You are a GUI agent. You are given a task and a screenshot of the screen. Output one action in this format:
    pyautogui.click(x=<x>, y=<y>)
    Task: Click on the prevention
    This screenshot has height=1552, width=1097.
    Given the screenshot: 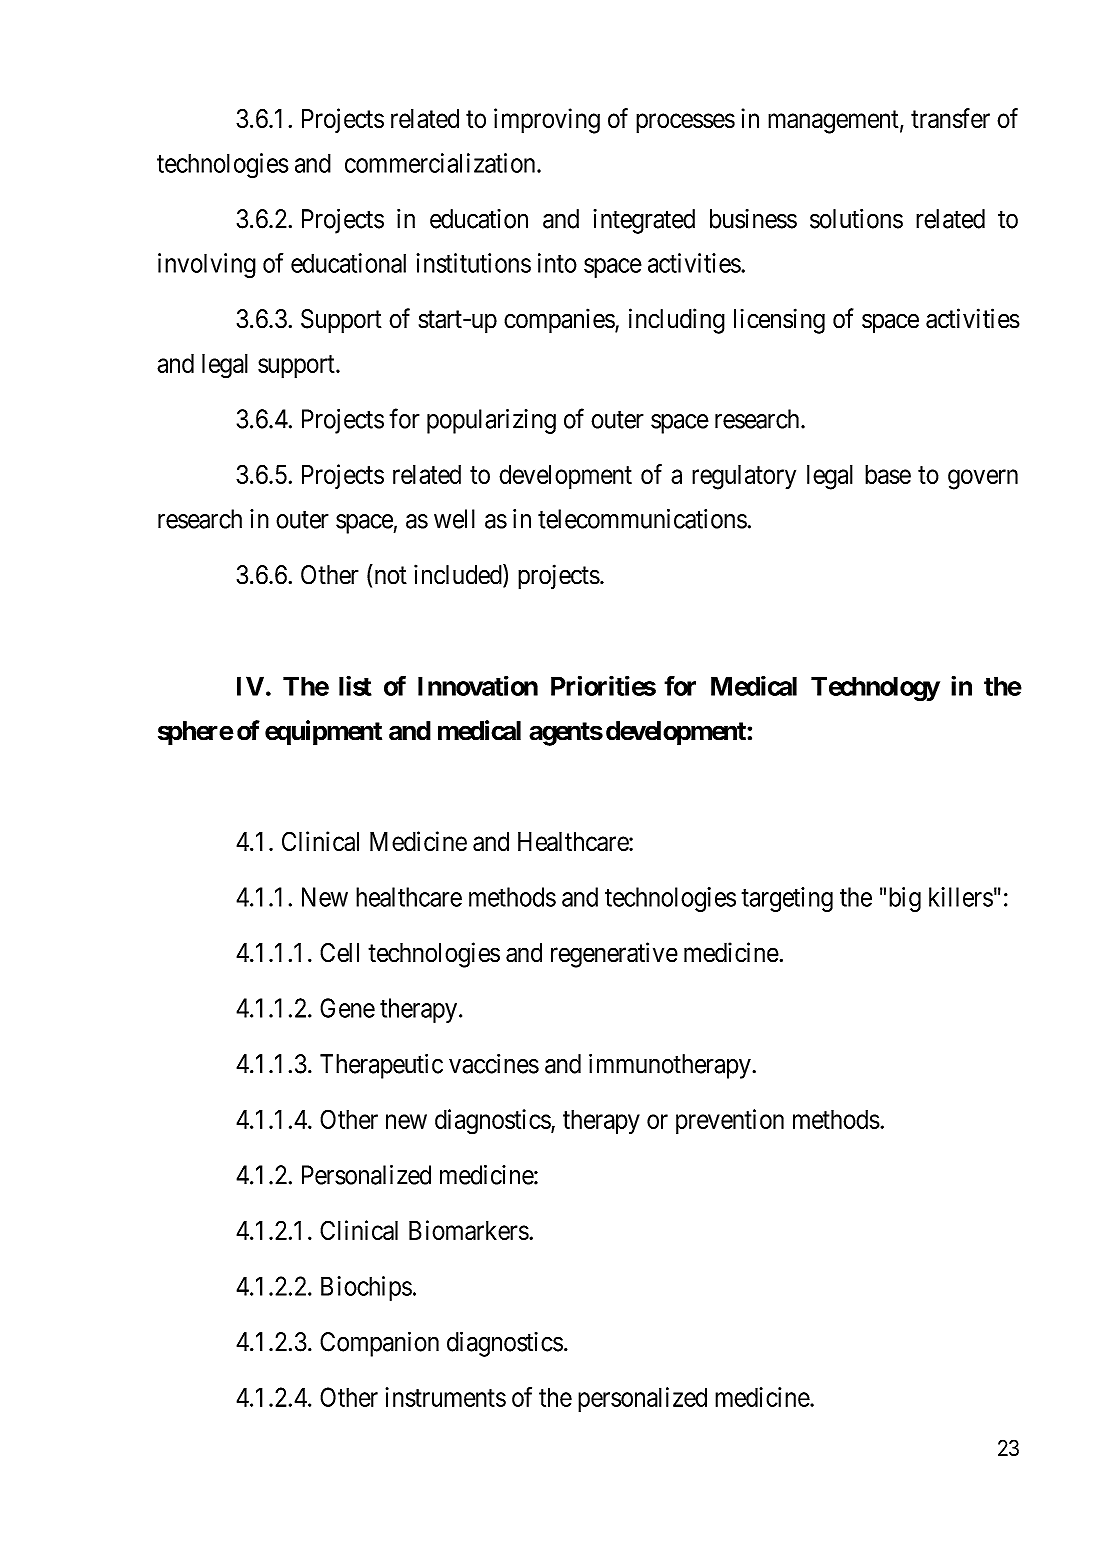 What is the action you would take?
    pyautogui.click(x=730, y=1121)
